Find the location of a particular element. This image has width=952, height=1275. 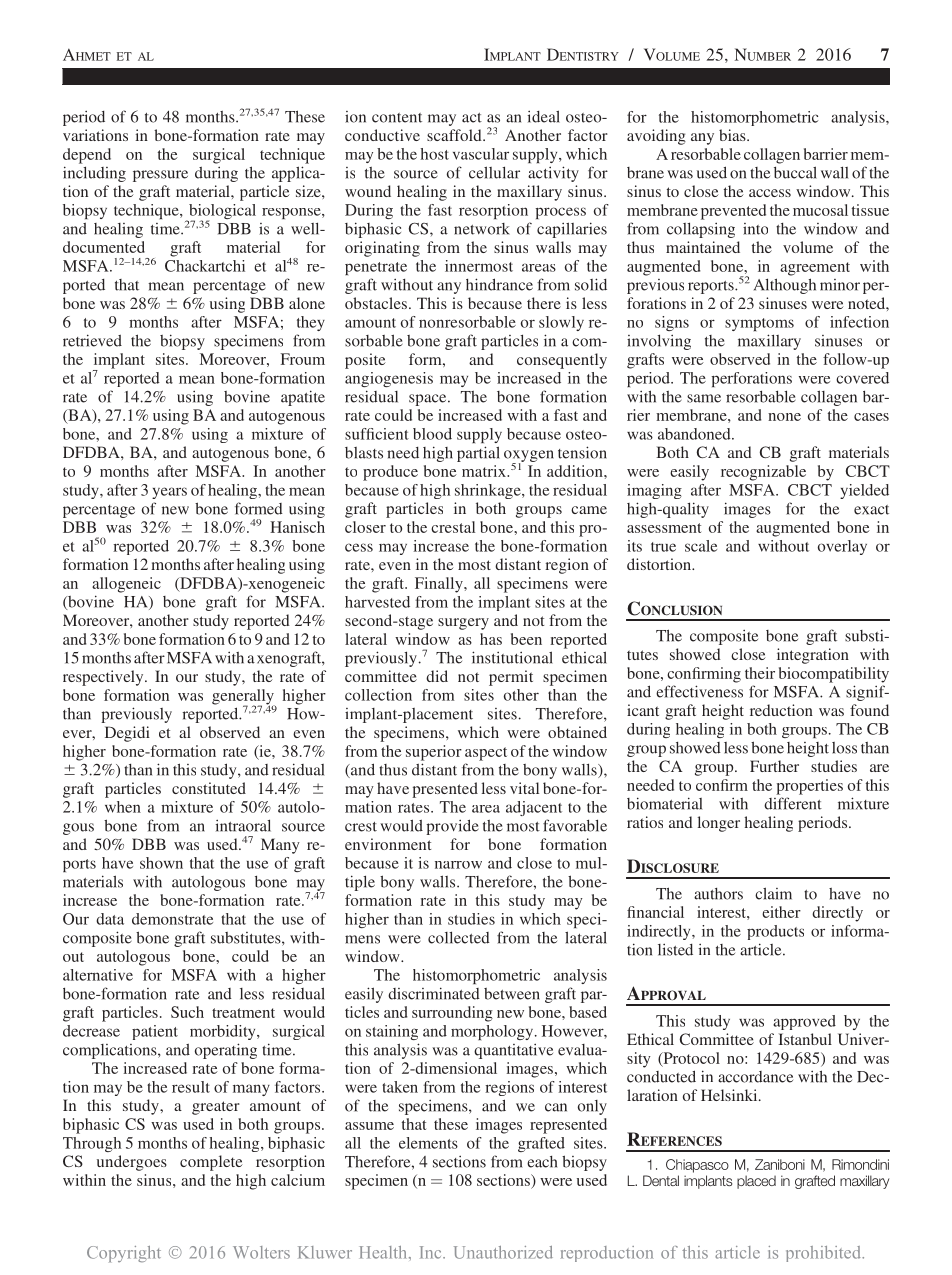

their is located at coordinates (760, 673).
